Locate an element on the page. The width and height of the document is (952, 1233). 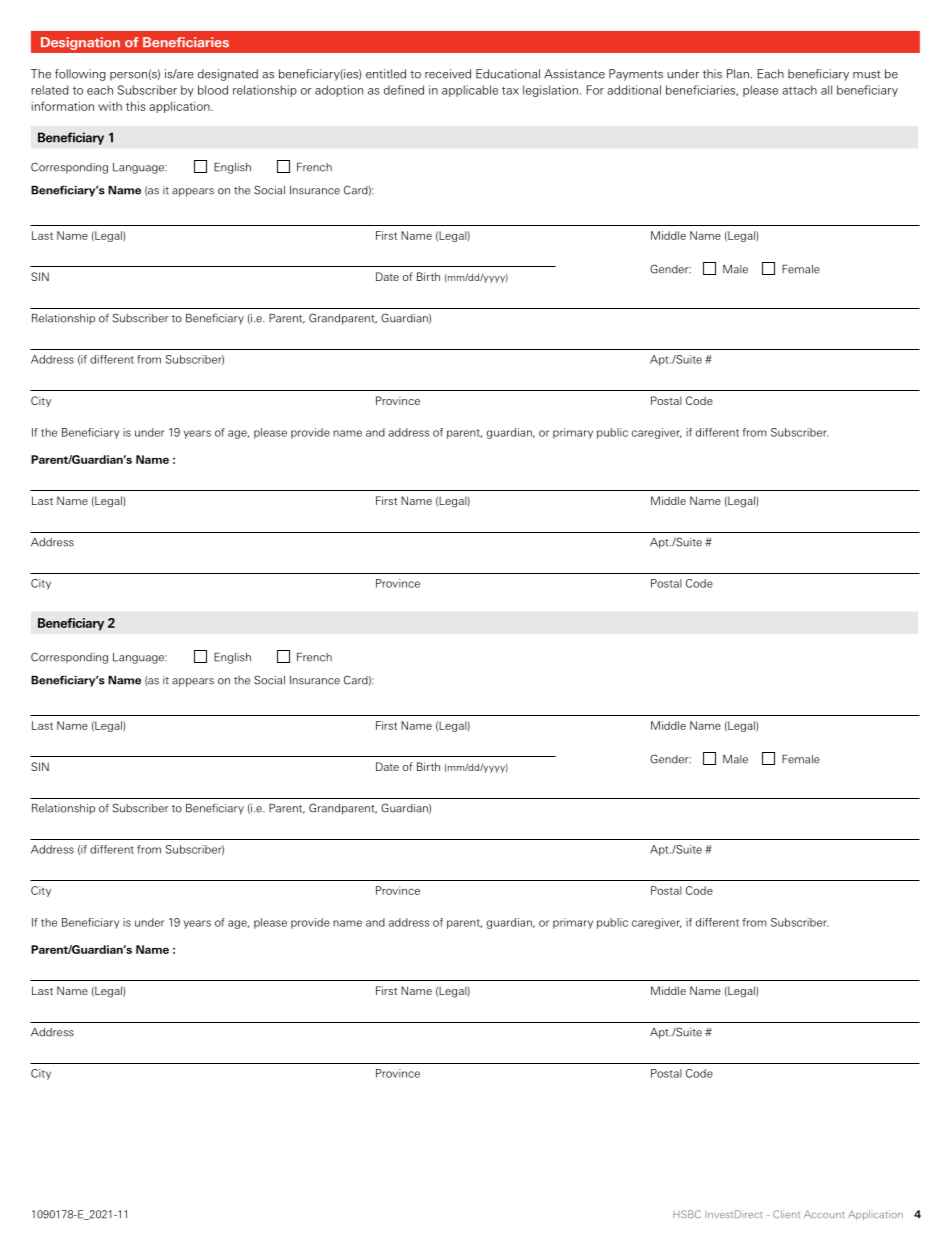
Client is located at coordinates (786, 1214).
